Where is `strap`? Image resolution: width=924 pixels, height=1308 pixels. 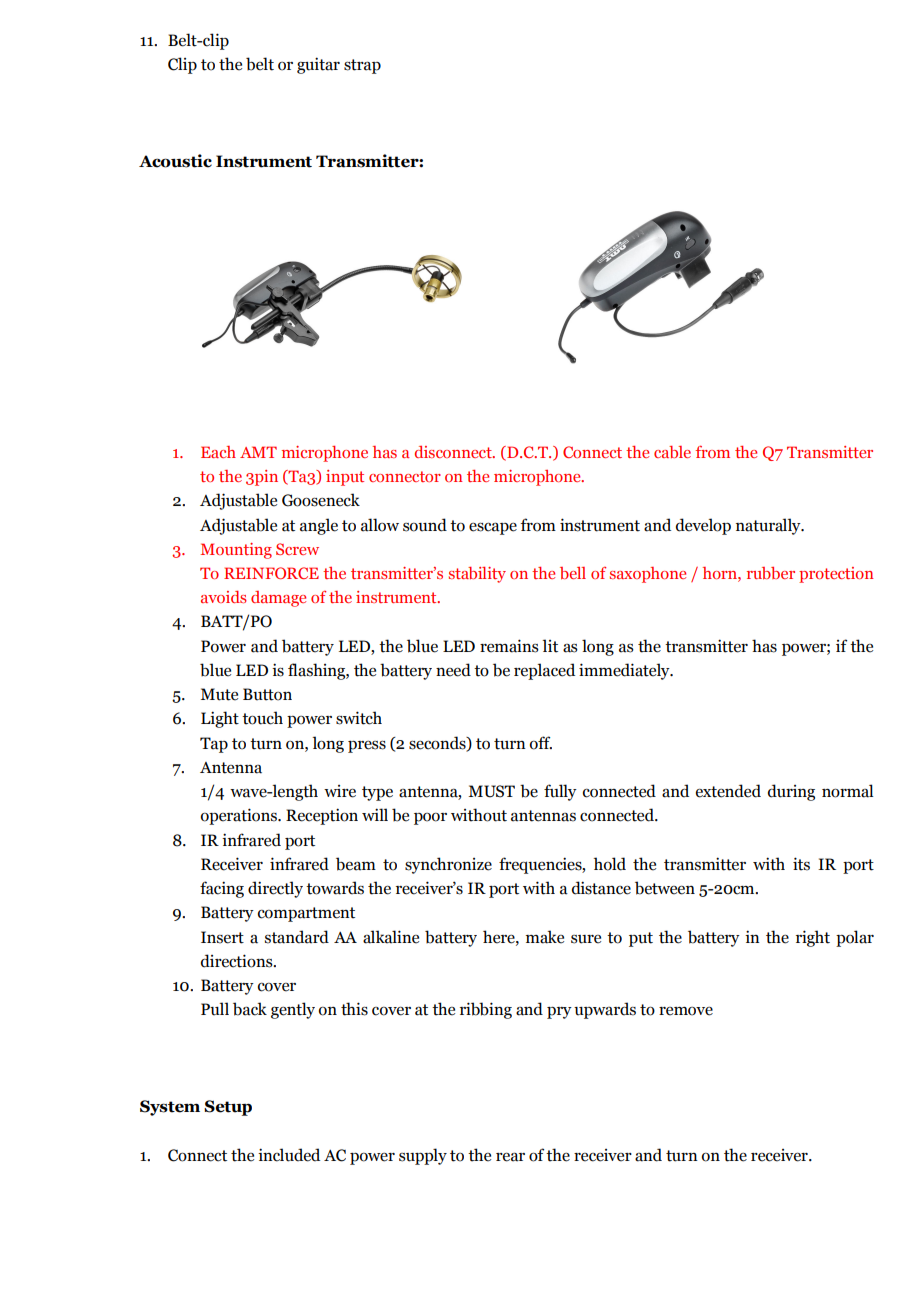 strap is located at coordinates (362, 66).
